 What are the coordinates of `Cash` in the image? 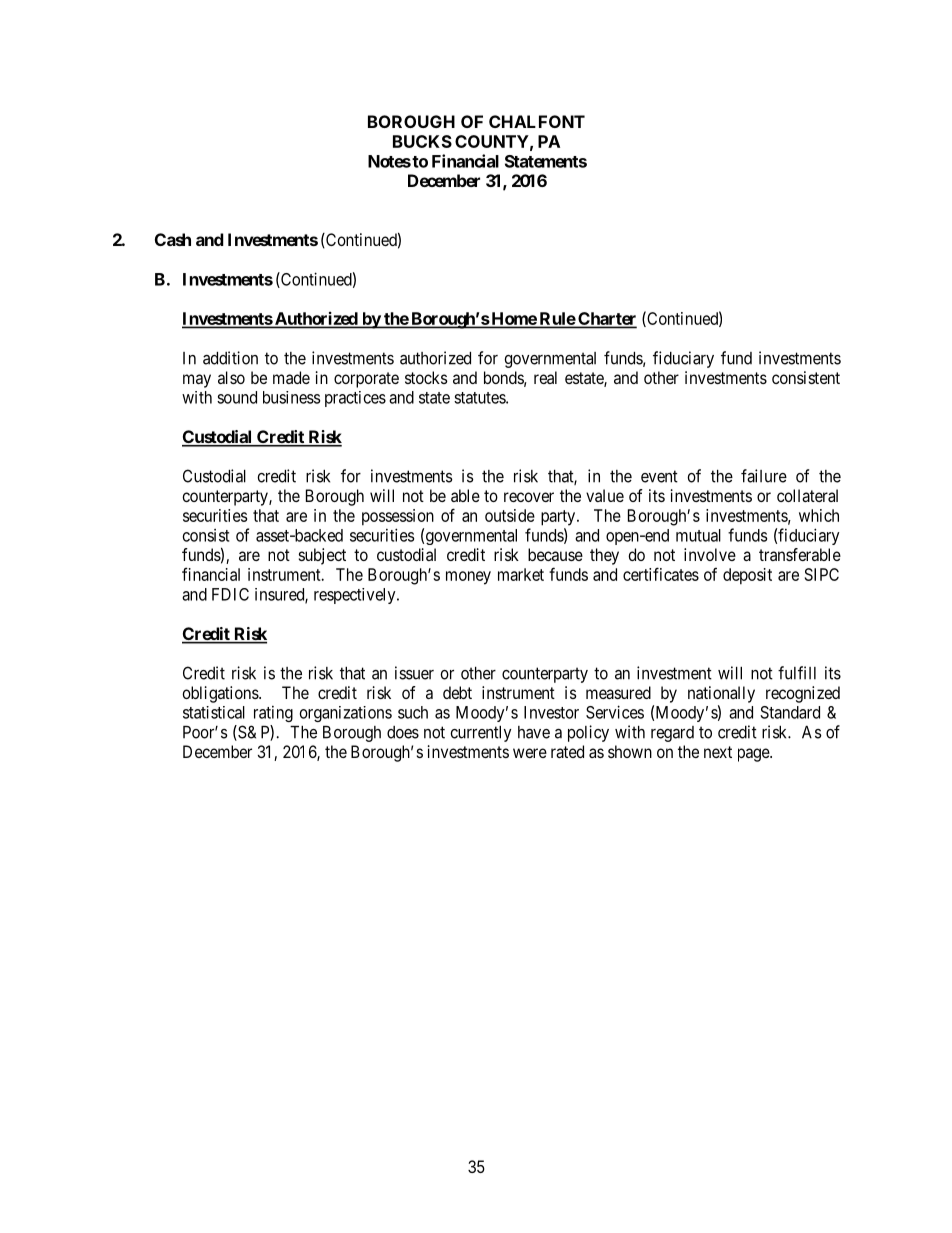 It's located at (173, 239).
